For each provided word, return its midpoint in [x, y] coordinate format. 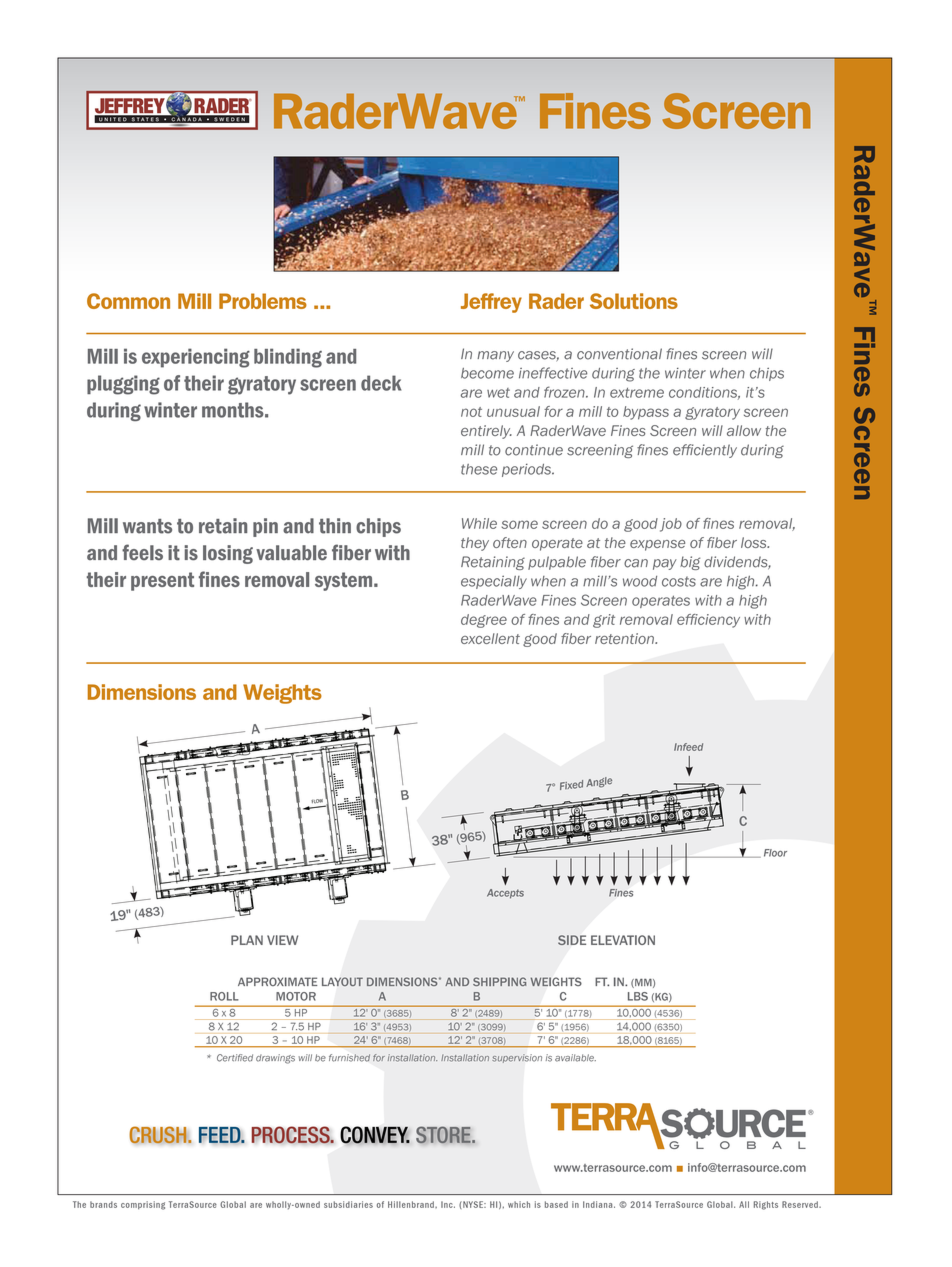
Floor [775, 853]
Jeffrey [491, 303]
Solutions [634, 301]
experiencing [196, 358]
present [162, 581]
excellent [490, 638]
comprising [143, 1205]
